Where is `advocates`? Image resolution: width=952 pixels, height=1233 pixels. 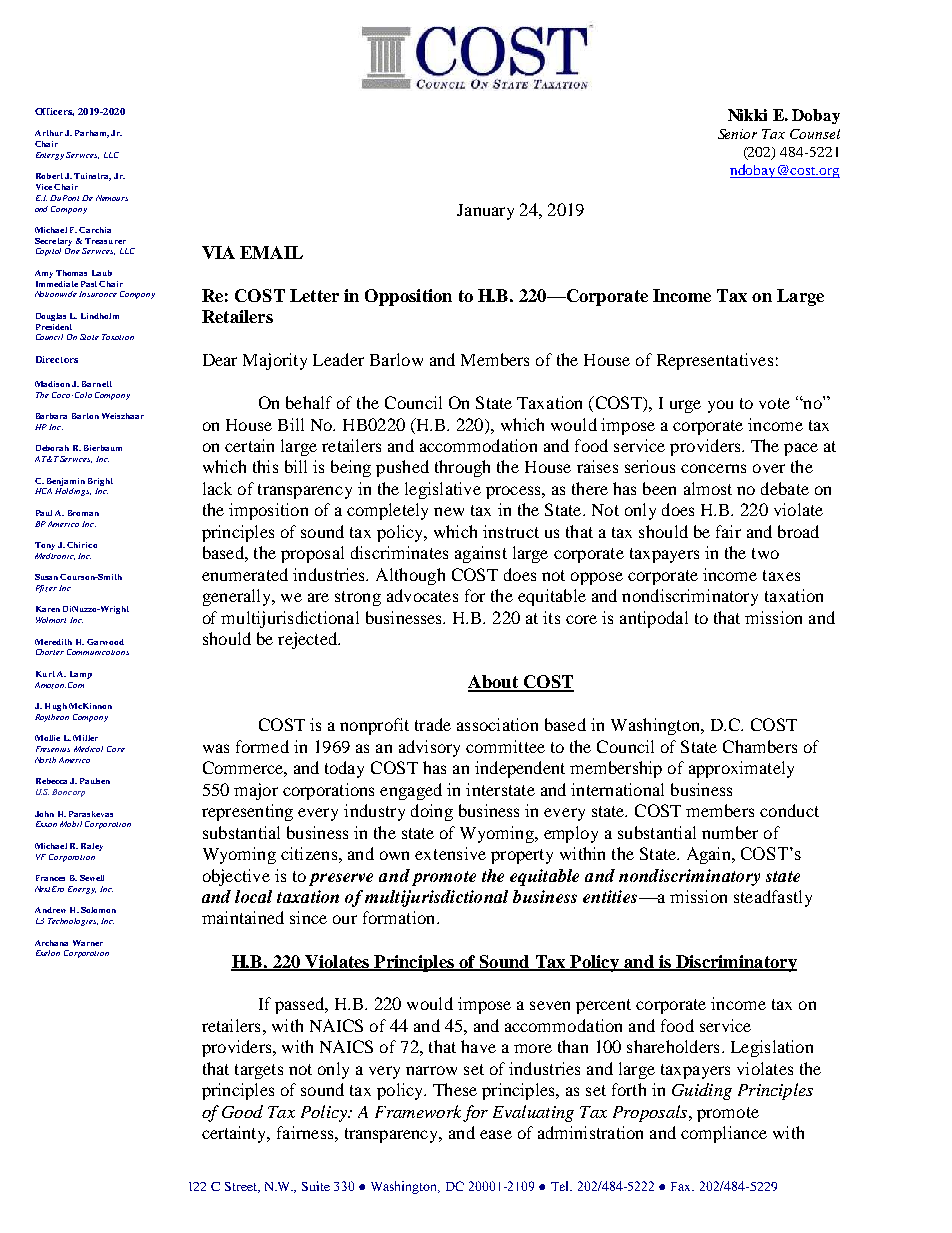 advocates is located at coordinates (422, 595).
